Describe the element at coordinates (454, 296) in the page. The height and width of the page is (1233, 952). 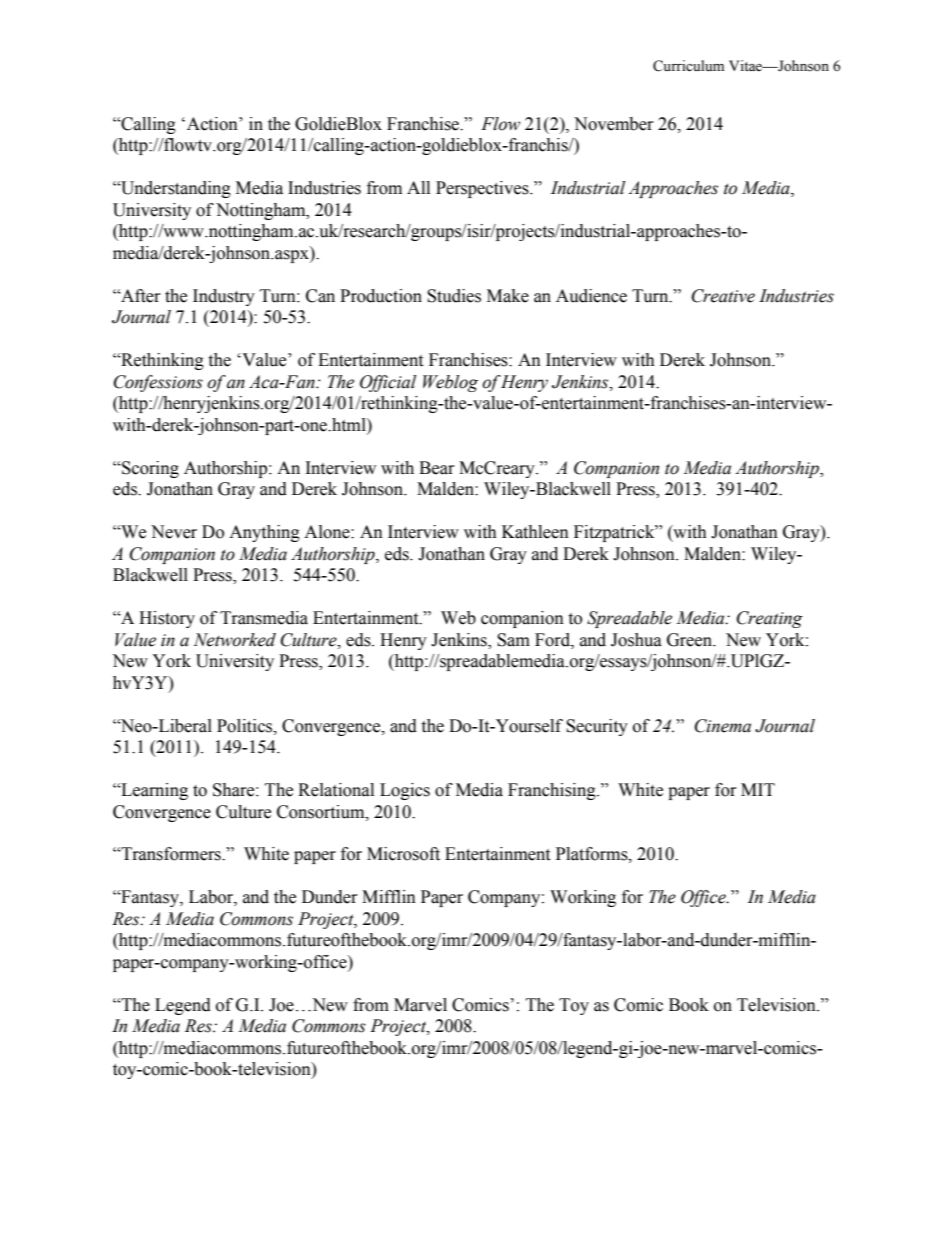
I see `Studies` at that location.
